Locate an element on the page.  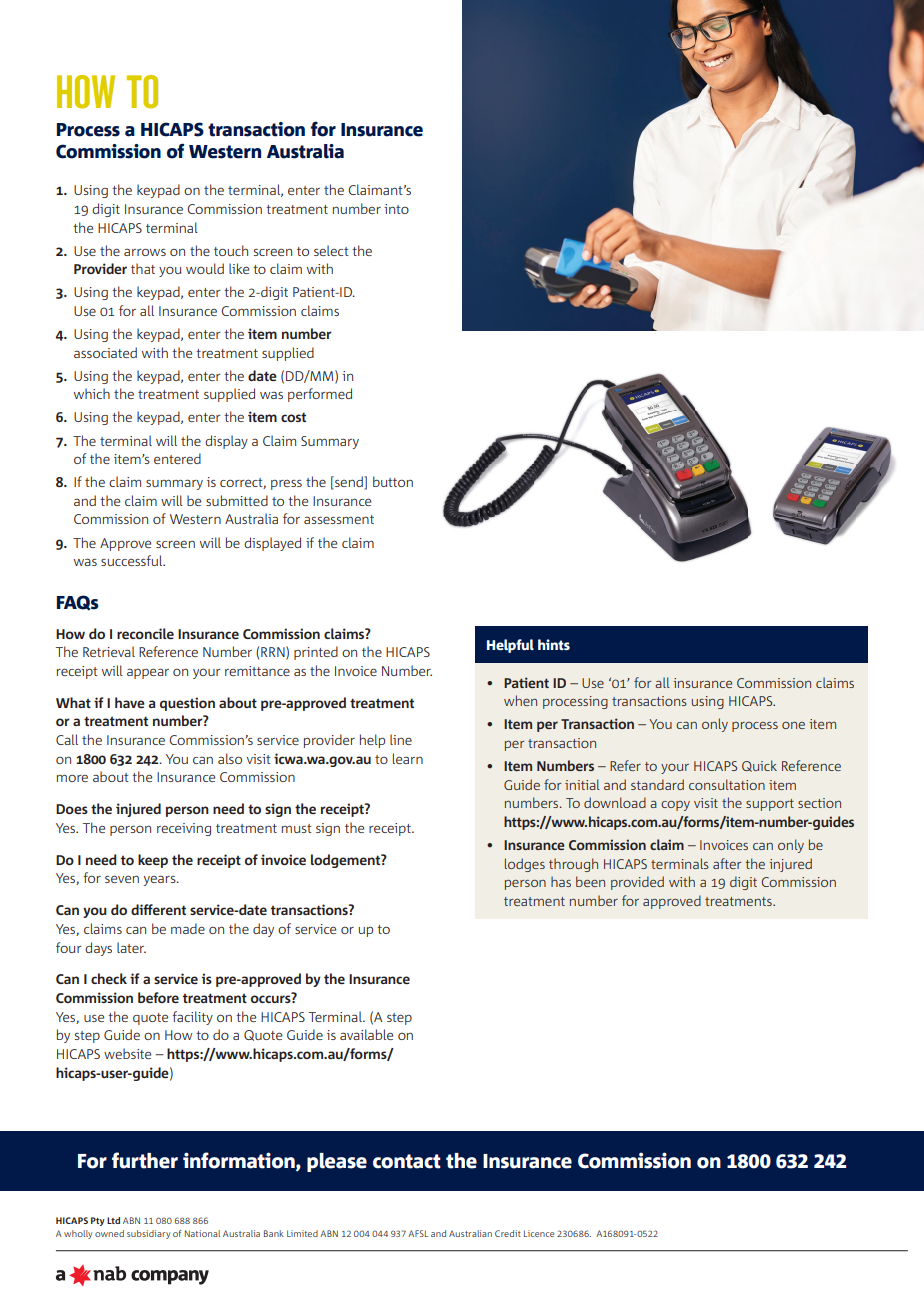
into is located at coordinates (396, 209).
